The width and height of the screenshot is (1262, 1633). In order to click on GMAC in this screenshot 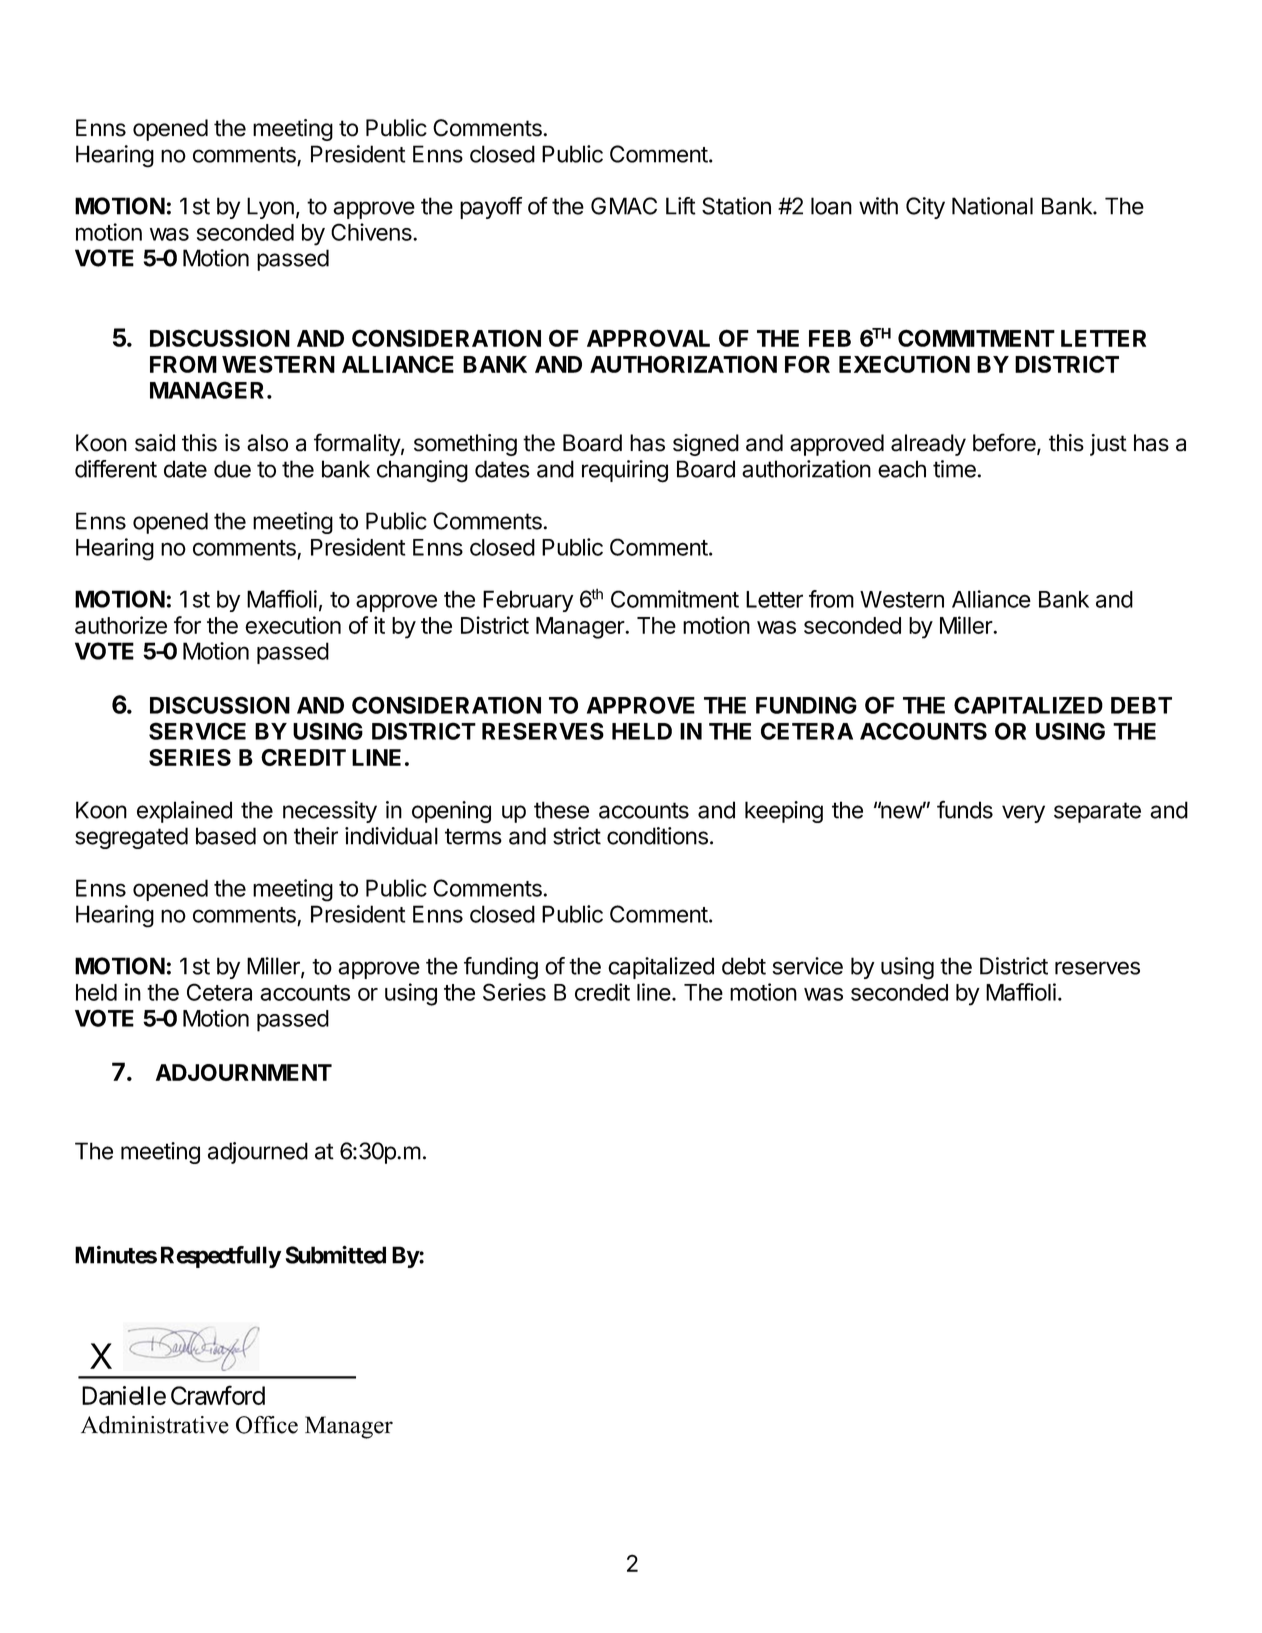, I will do `click(624, 206)`.
